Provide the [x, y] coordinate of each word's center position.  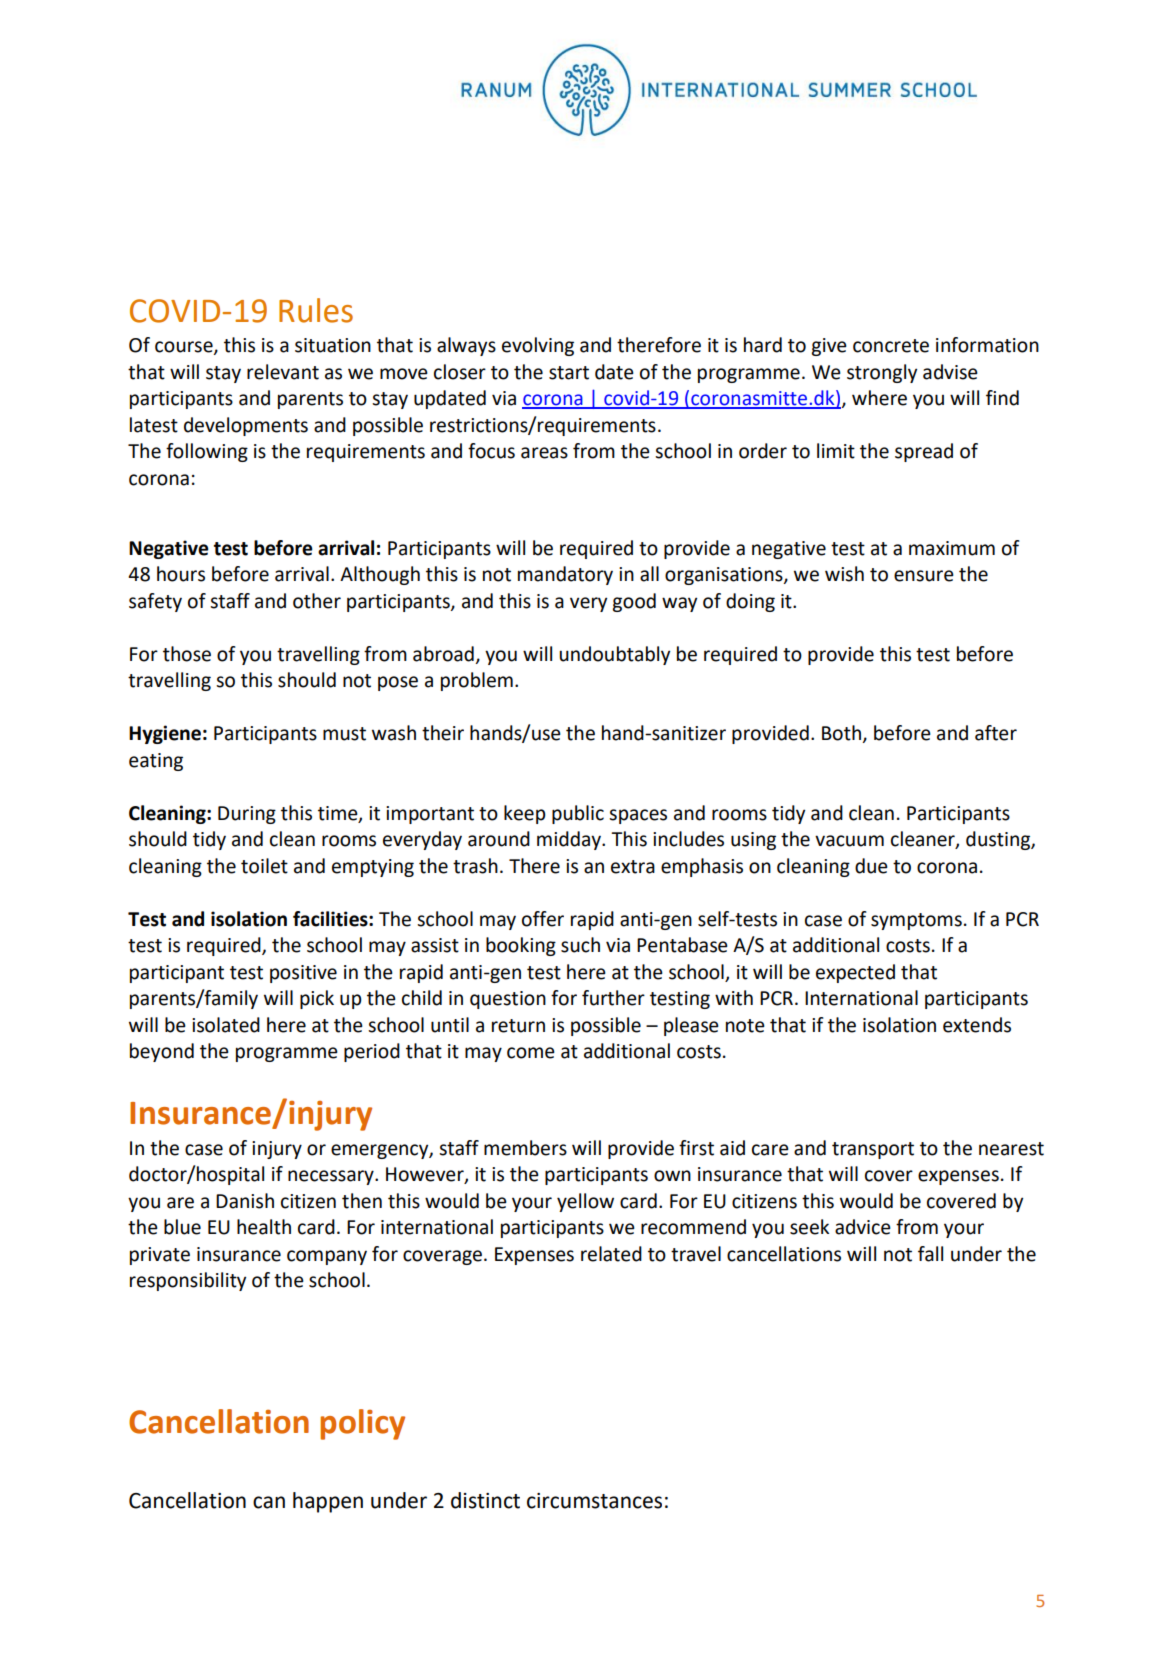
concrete [891, 346]
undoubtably [614, 655]
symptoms [916, 921]
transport [873, 1150]
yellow [585, 1202]
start [569, 373]
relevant [283, 372]
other [317, 601]
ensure [924, 576]
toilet [264, 866]
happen [328, 1502]
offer [543, 919]
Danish [245, 1201]
